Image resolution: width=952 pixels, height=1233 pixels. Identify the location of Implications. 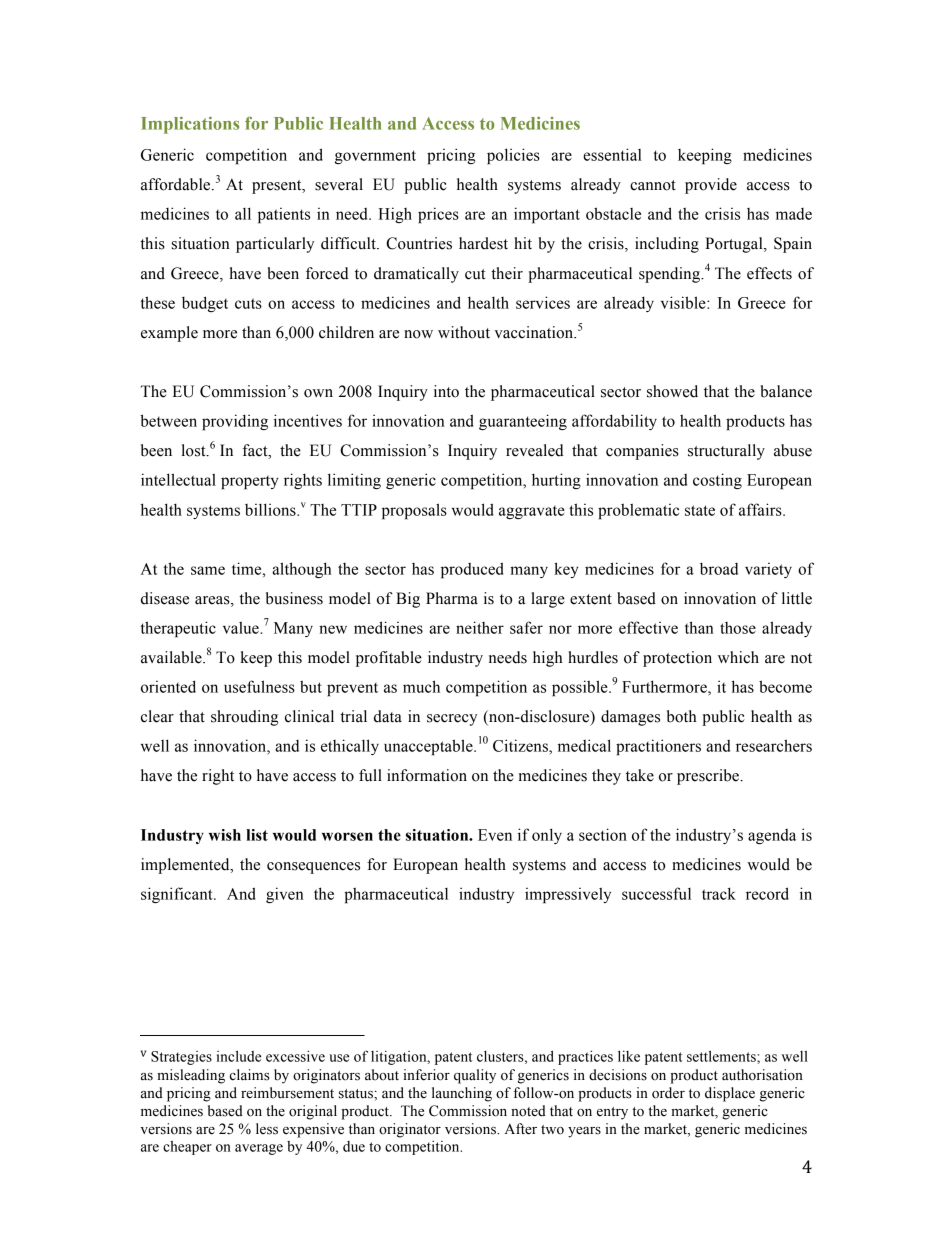
(190, 125).
